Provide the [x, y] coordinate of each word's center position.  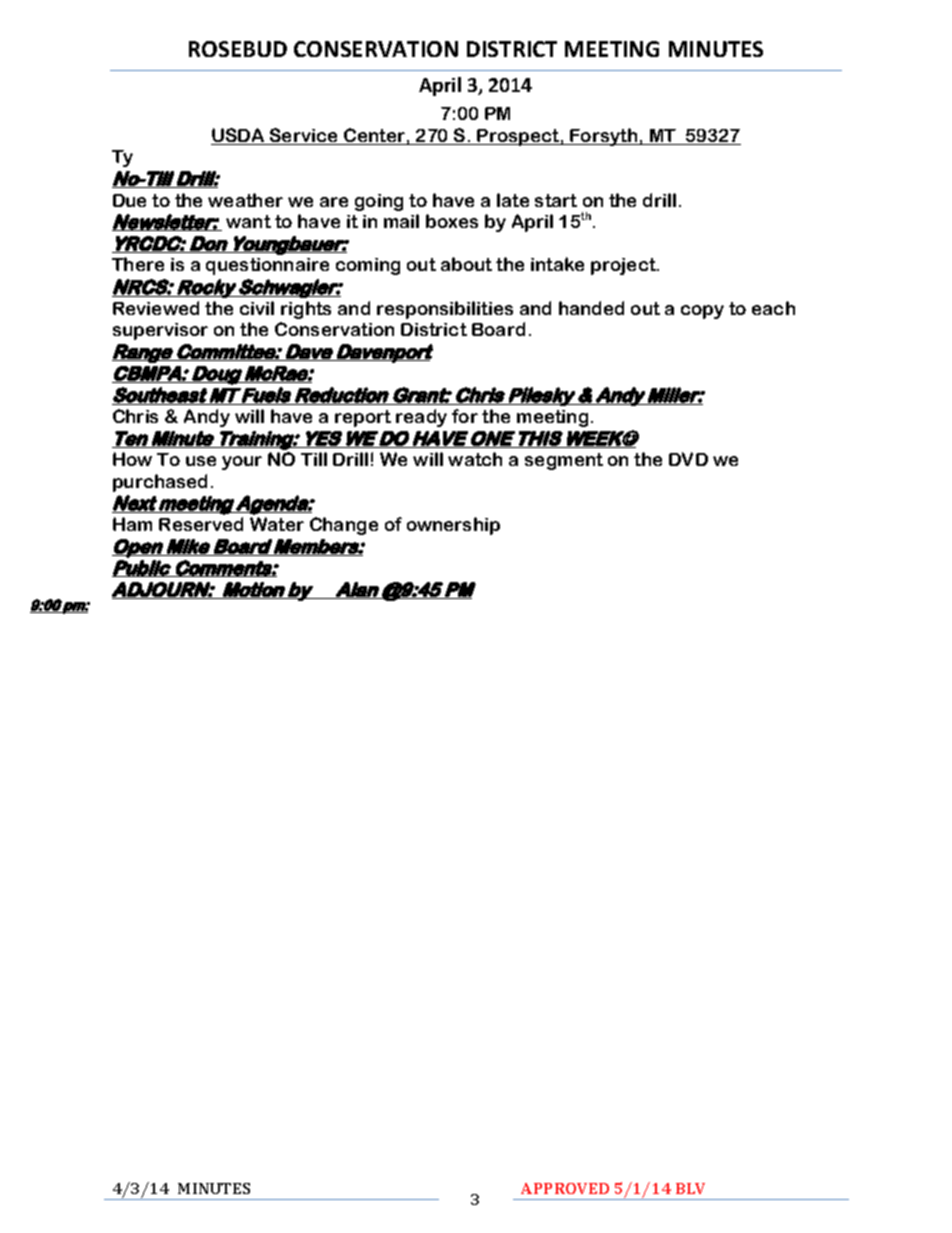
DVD [688, 459]
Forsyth [604, 137]
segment [564, 461]
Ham [132, 524]
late [513, 200]
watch [475, 459]
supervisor [160, 331]
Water [277, 524]
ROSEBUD [238, 49]
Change [344, 526]
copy [702, 312]
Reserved [201, 524]
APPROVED [565, 1188]
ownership [453, 526]
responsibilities [445, 310]
